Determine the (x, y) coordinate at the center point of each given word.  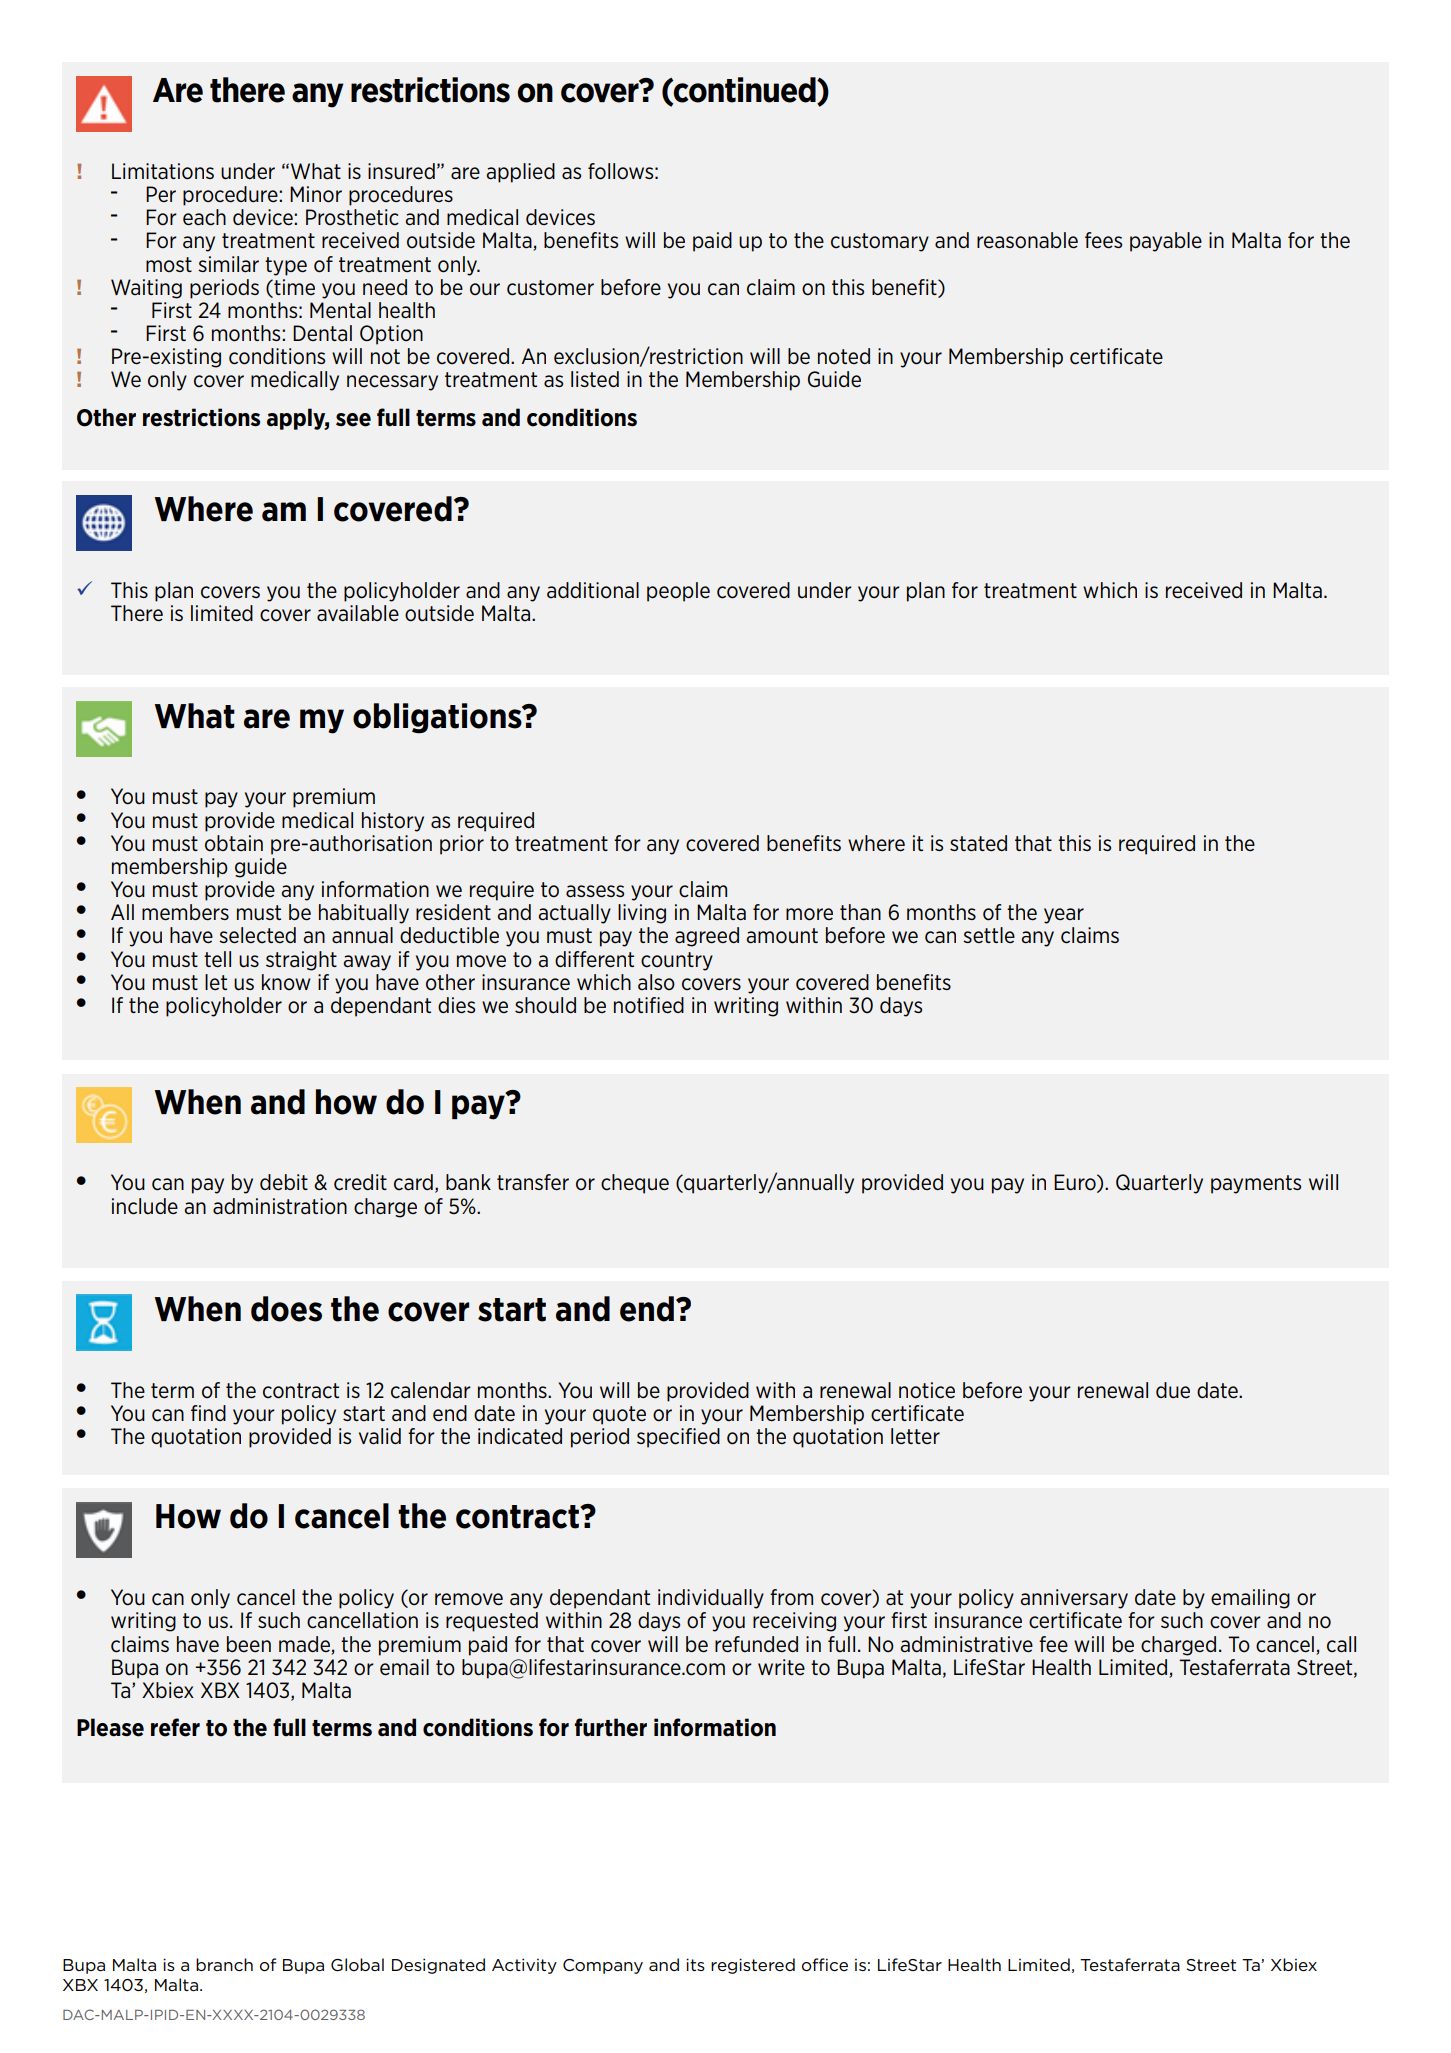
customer (550, 288)
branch (224, 1964)
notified (649, 1005)
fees (1103, 240)
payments (1256, 1184)
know (286, 982)
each (204, 217)
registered (753, 1966)
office (825, 1965)
